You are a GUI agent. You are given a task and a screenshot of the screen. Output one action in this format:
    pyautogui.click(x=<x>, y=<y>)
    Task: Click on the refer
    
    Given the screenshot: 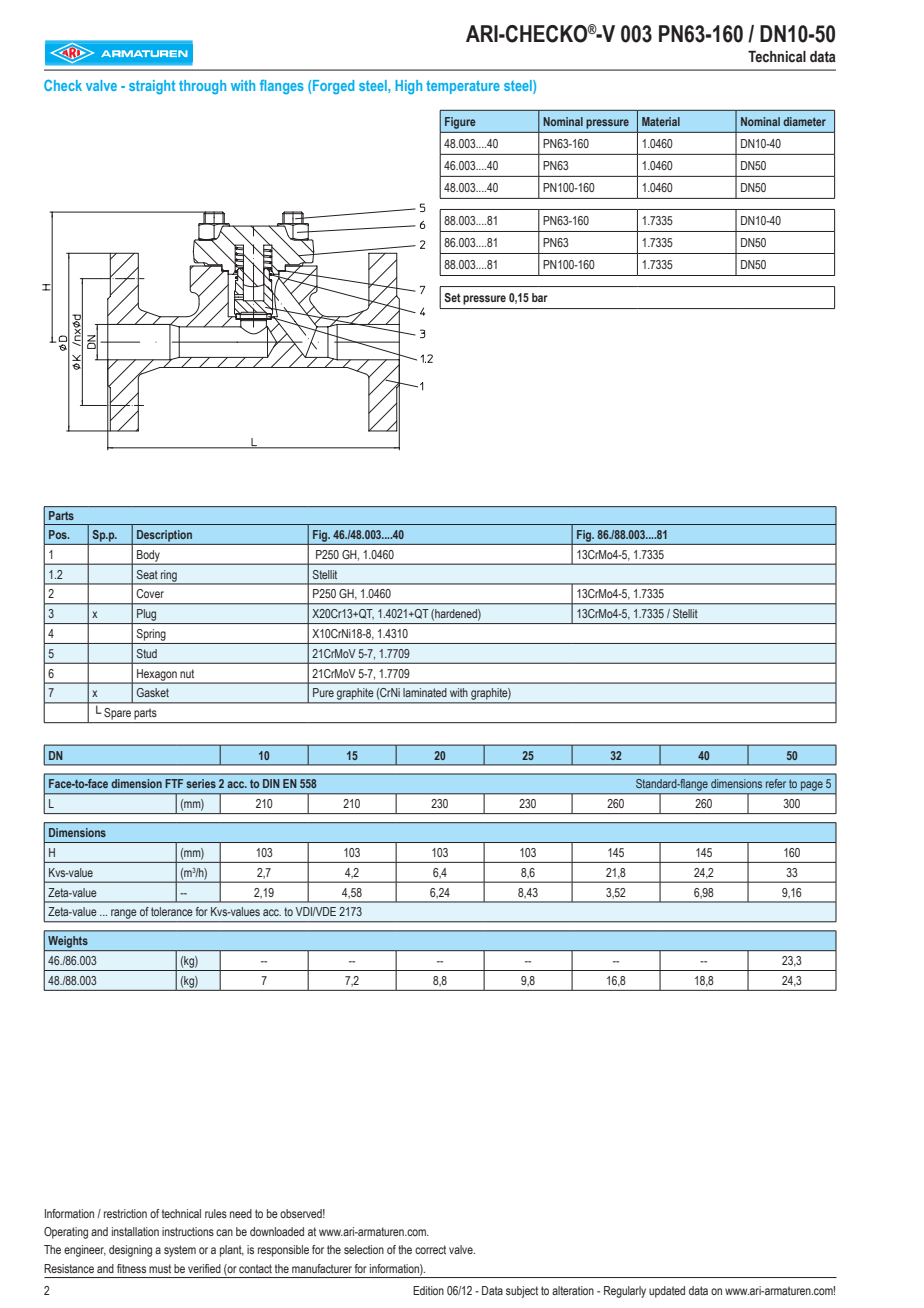 What is the action you would take?
    pyautogui.click(x=776, y=783)
